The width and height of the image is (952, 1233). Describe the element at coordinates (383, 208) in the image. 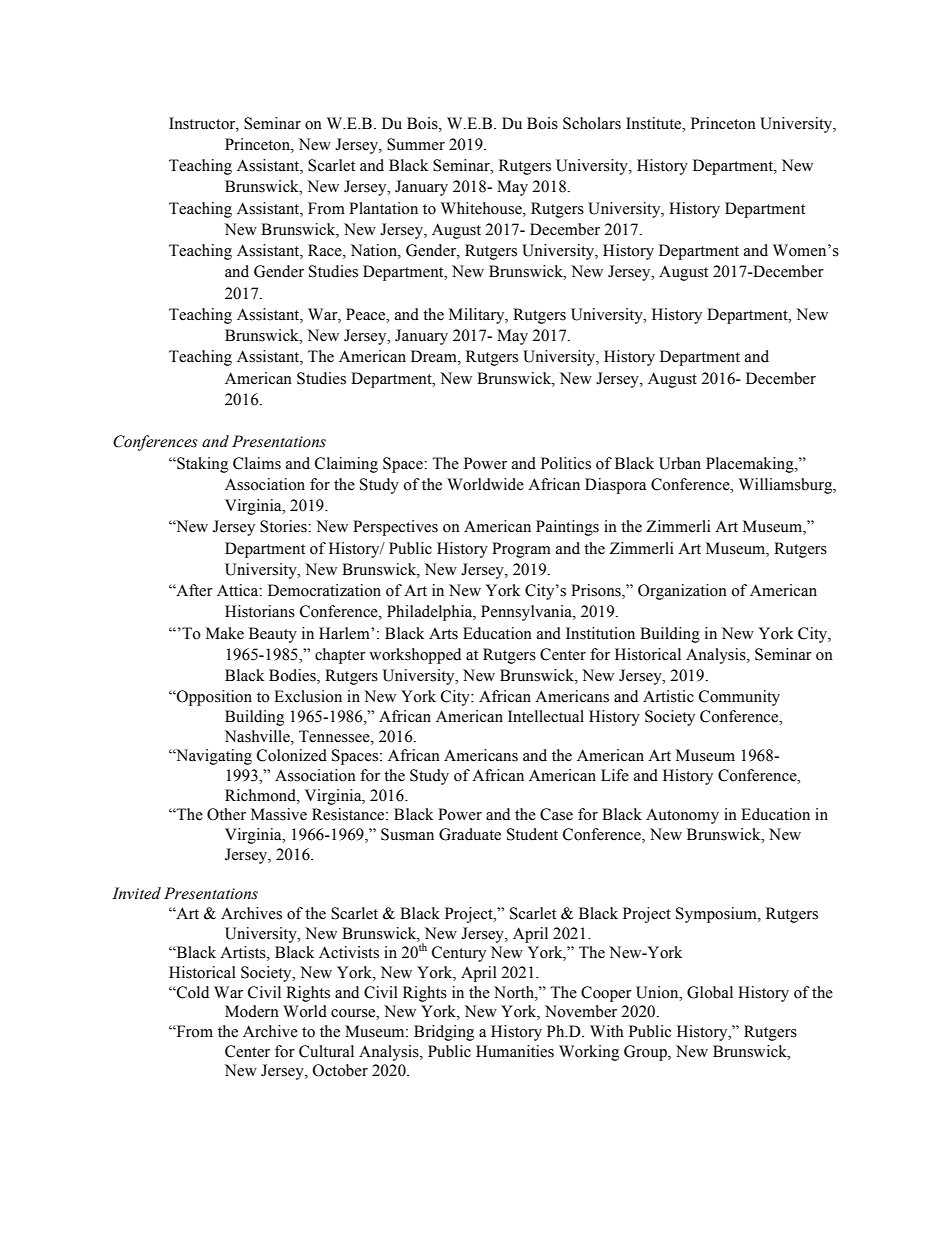

I see `Plantation` at that location.
